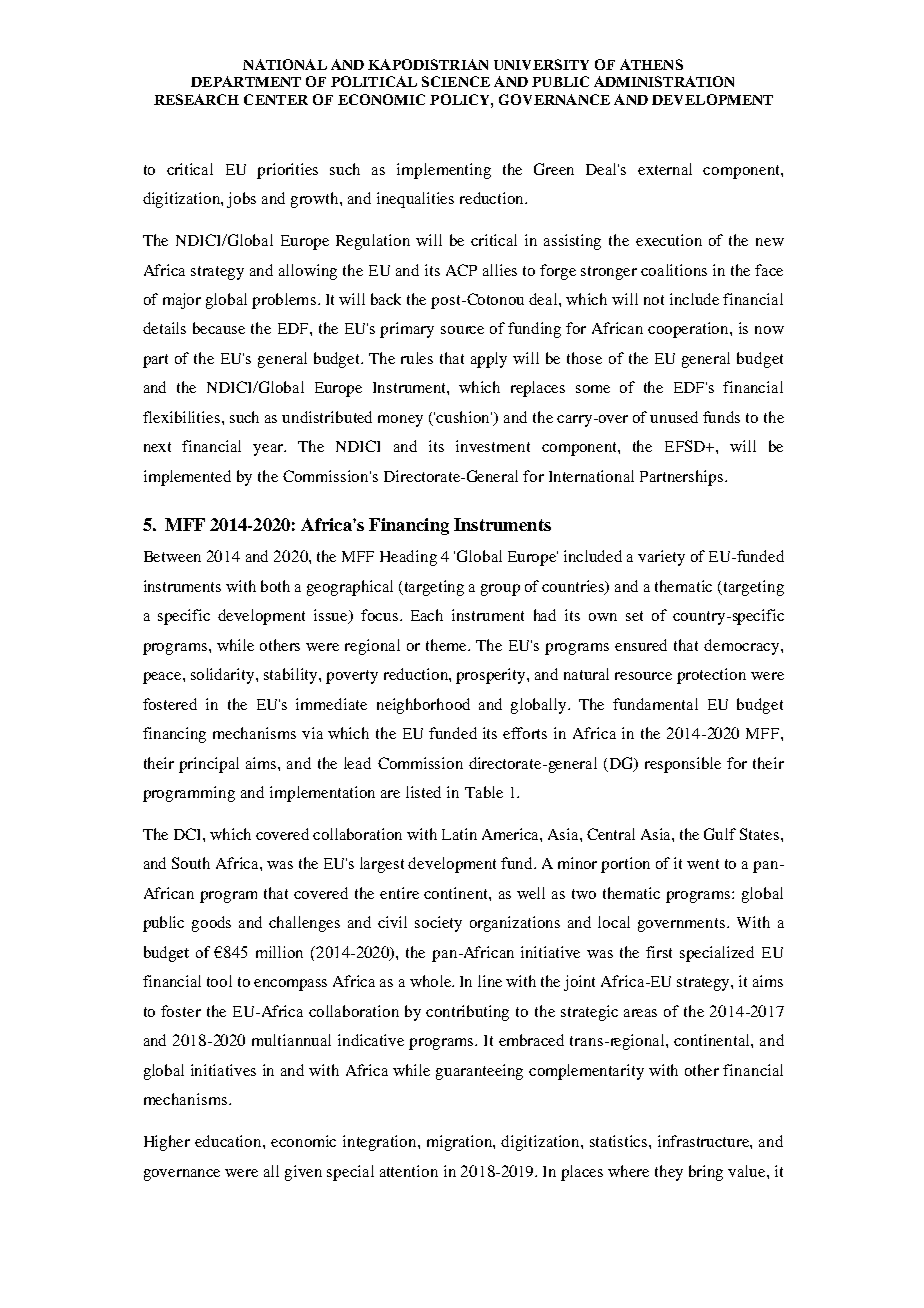 The width and height of the screenshot is (924, 1308). Describe the element at coordinates (461, 270) in the screenshot. I see `ACP` at that location.
